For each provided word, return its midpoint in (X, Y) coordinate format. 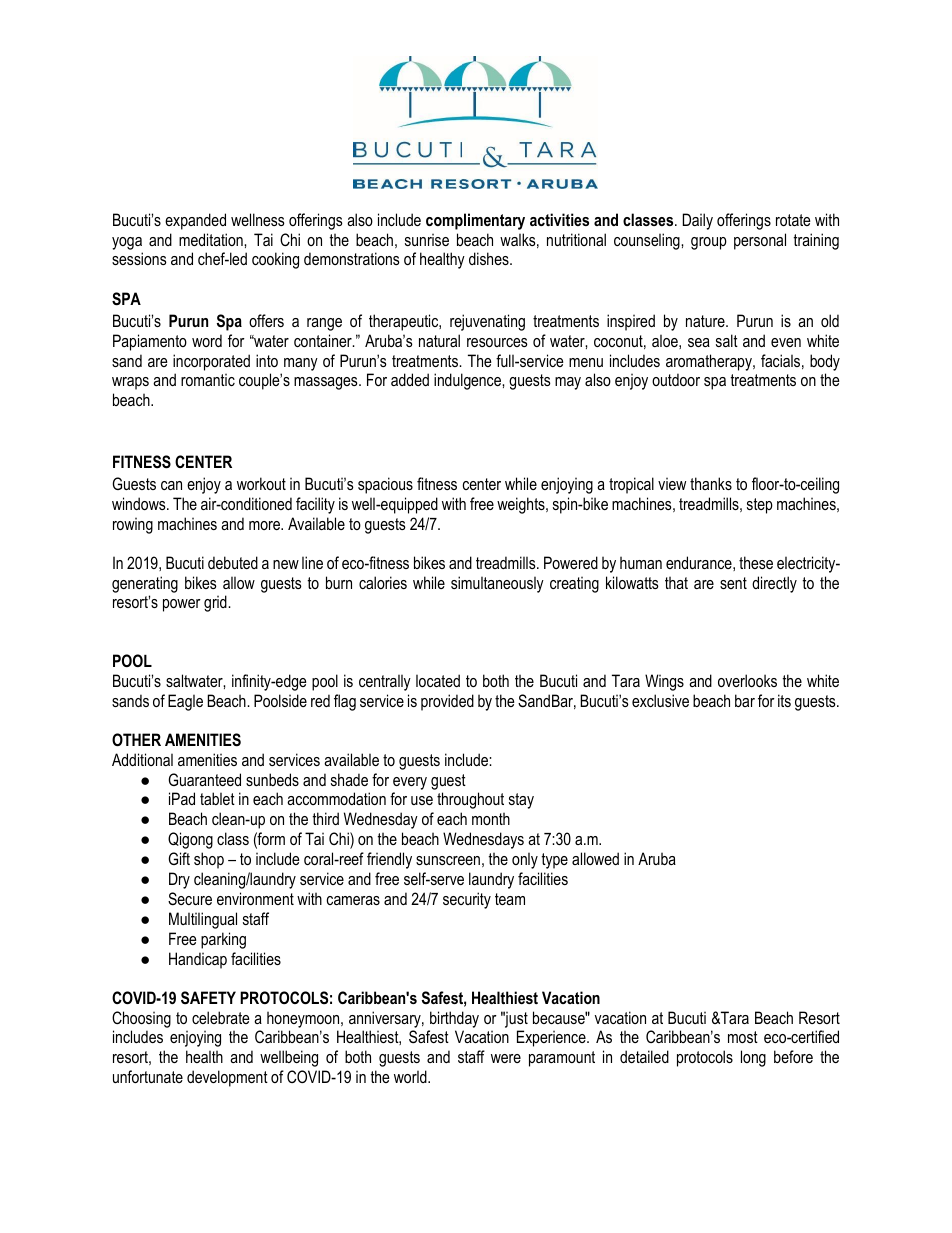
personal (760, 241)
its (784, 700)
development (227, 1078)
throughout (470, 800)
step (760, 506)
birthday (454, 1019)
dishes (490, 258)
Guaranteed (204, 779)
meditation (212, 239)
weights (522, 505)
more (266, 525)
